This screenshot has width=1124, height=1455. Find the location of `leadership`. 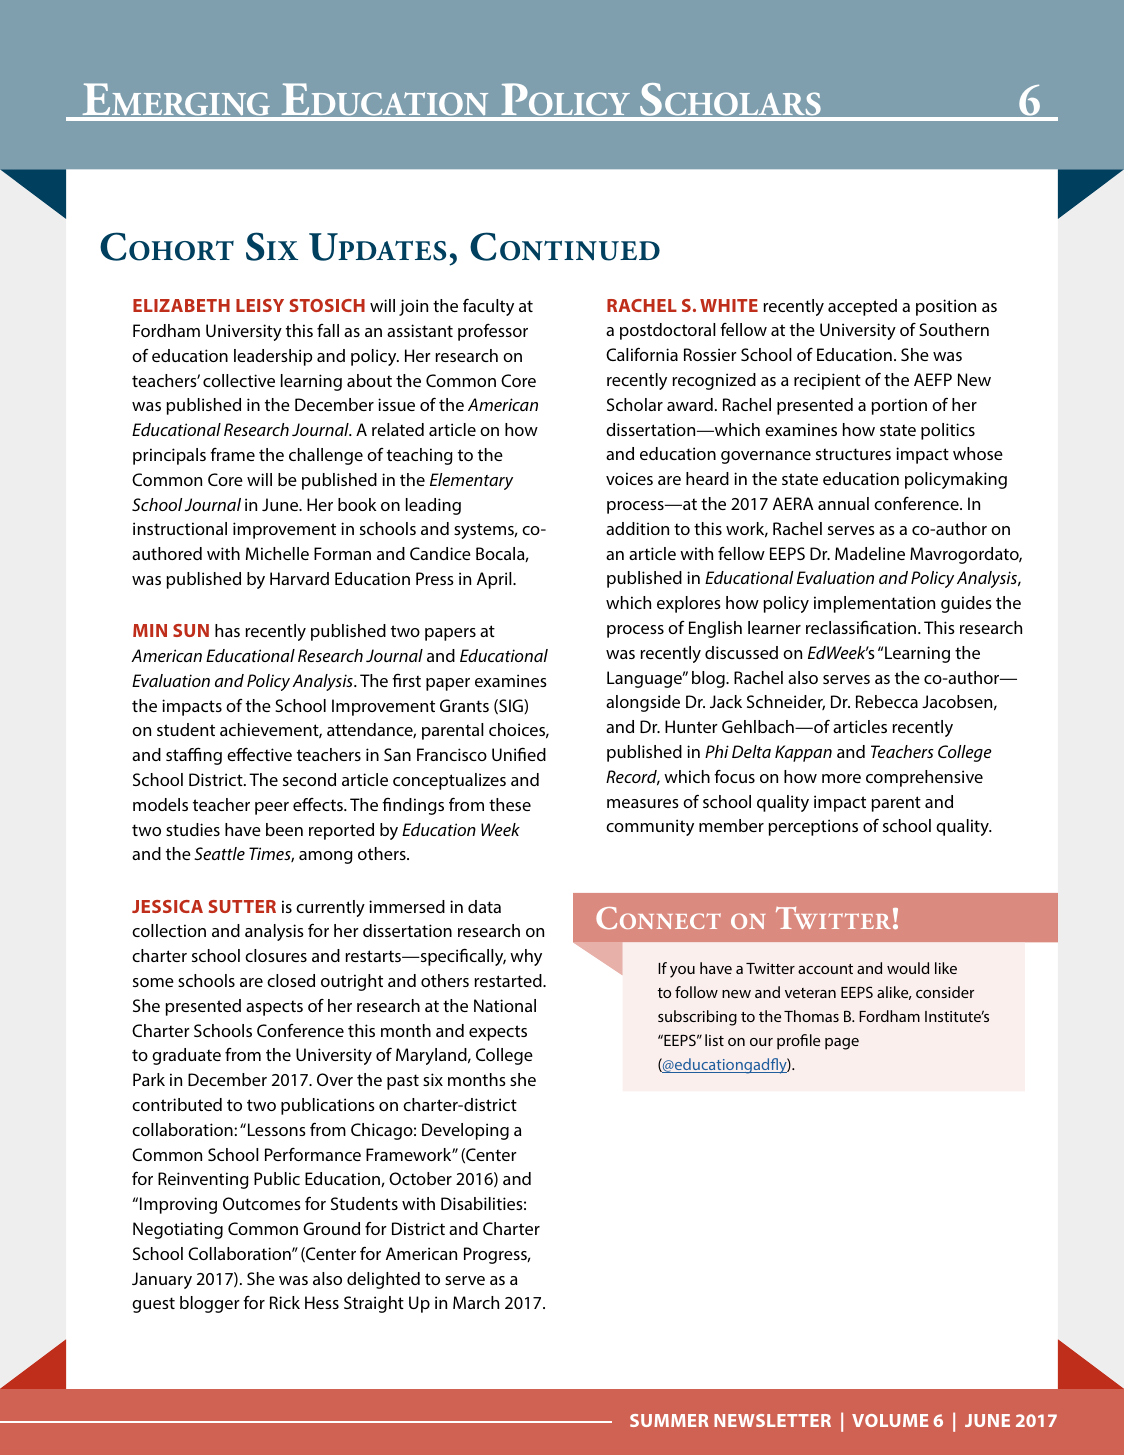

leadership is located at coordinates (273, 357).
